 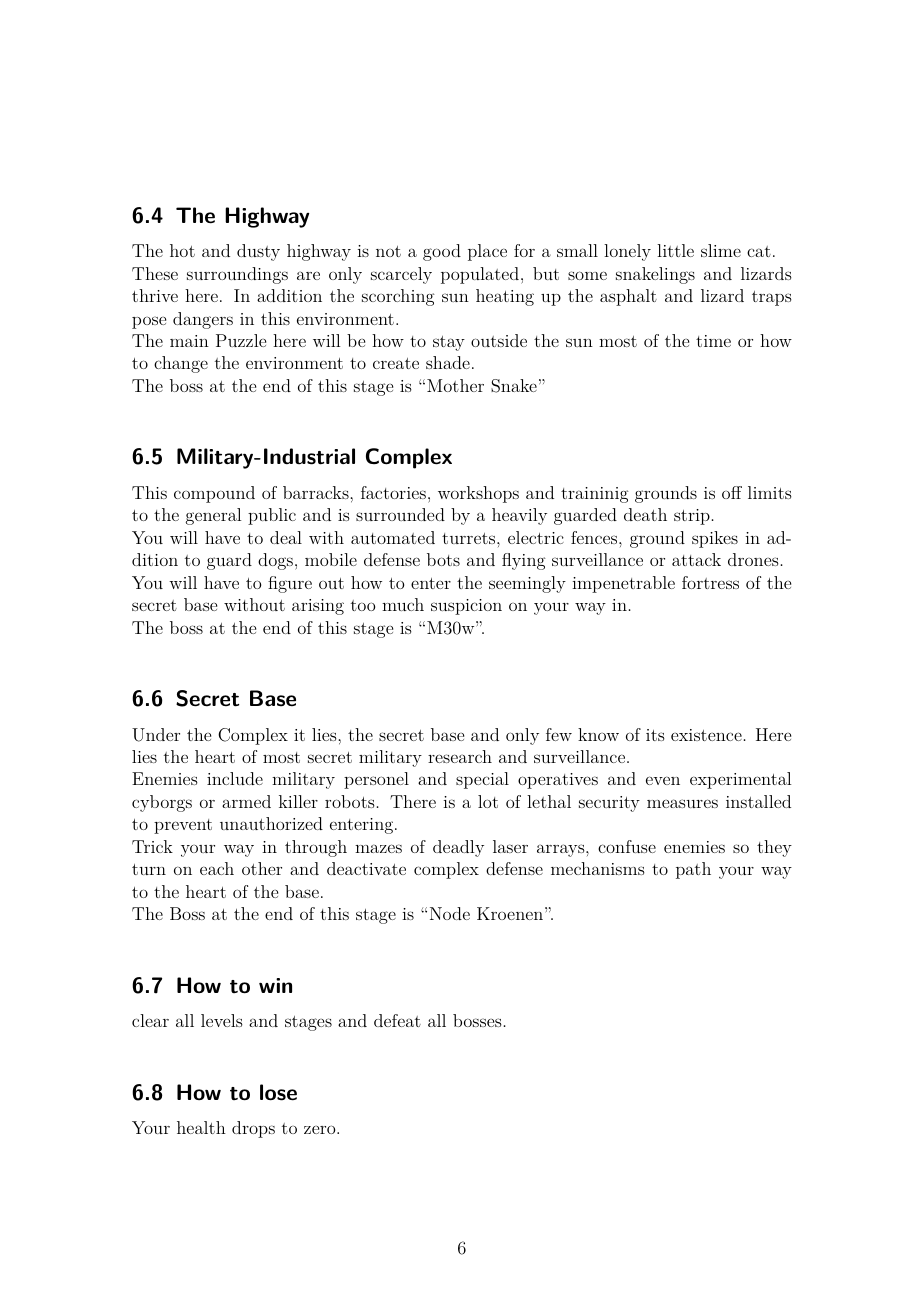 I want to click on populated, so click(x=480, y=275).
